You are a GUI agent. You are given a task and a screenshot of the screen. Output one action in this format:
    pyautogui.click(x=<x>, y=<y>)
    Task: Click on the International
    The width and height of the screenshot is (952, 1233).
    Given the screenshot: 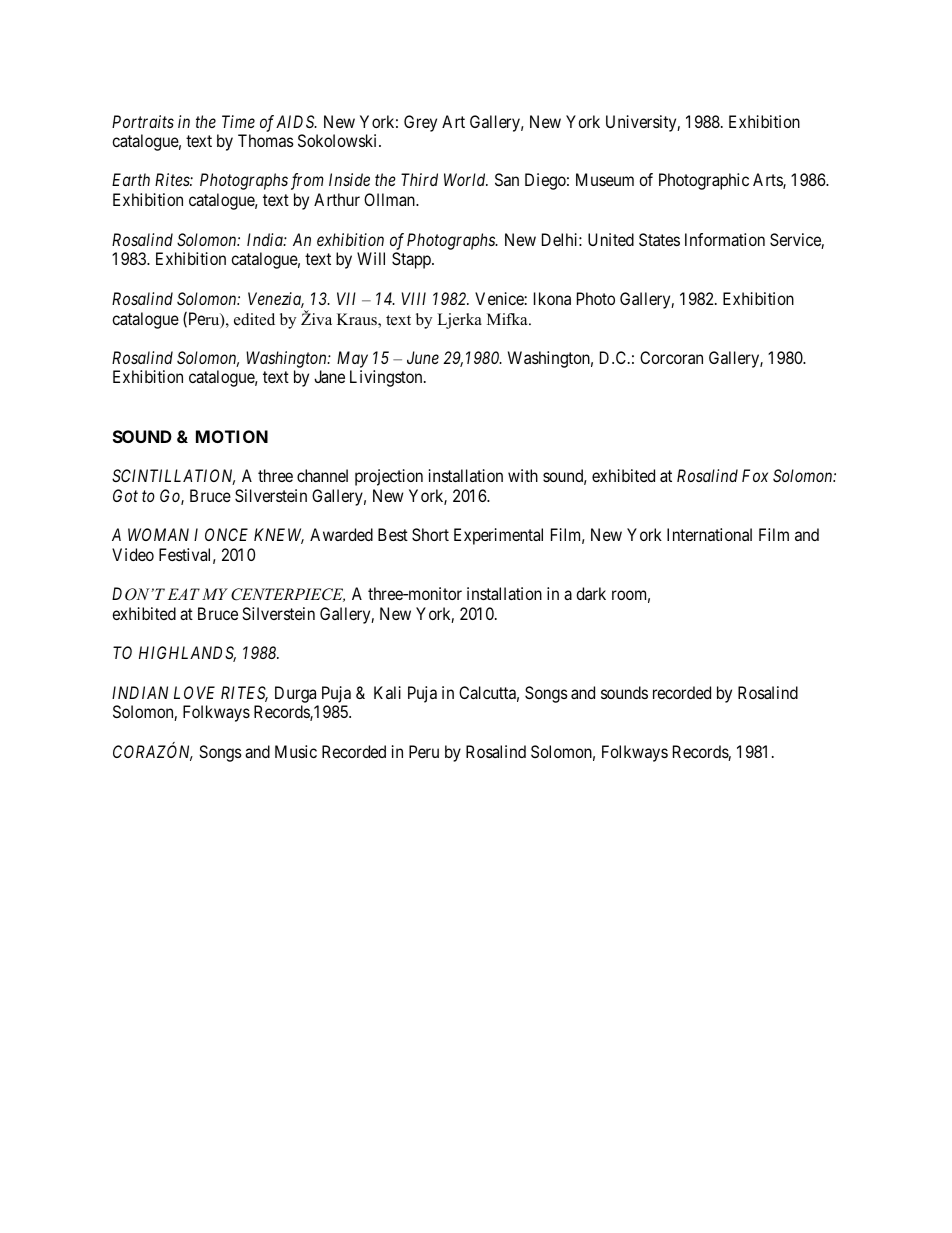 What is the action you would take?
    pyautogui.click(x=709, y=534)
